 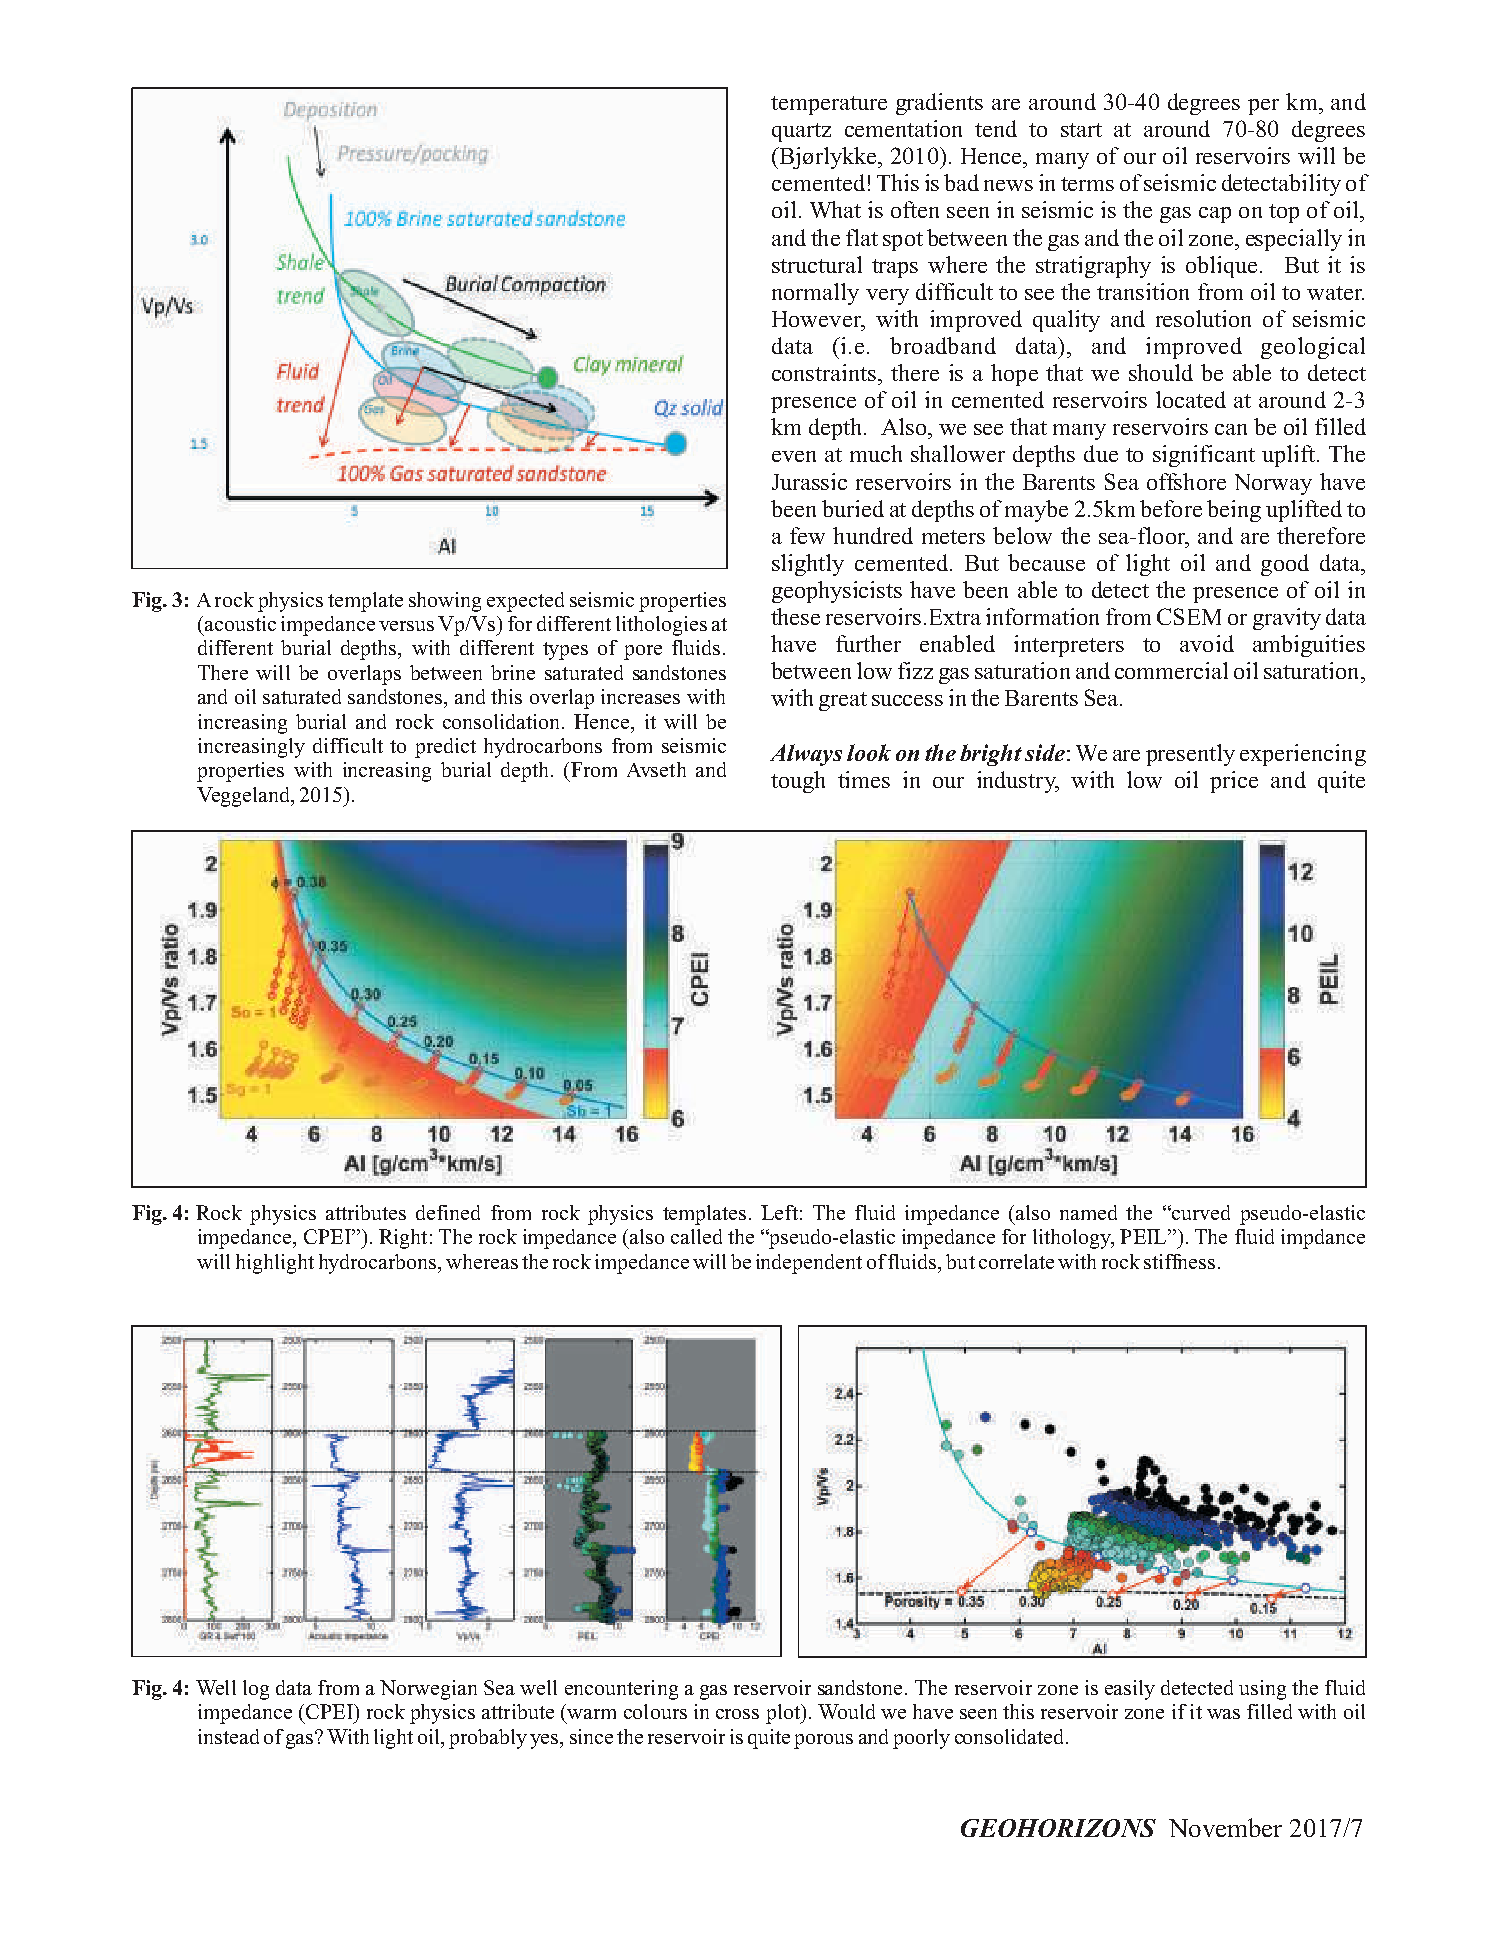 I want to click on Left, so click(x=779, y=1212).
